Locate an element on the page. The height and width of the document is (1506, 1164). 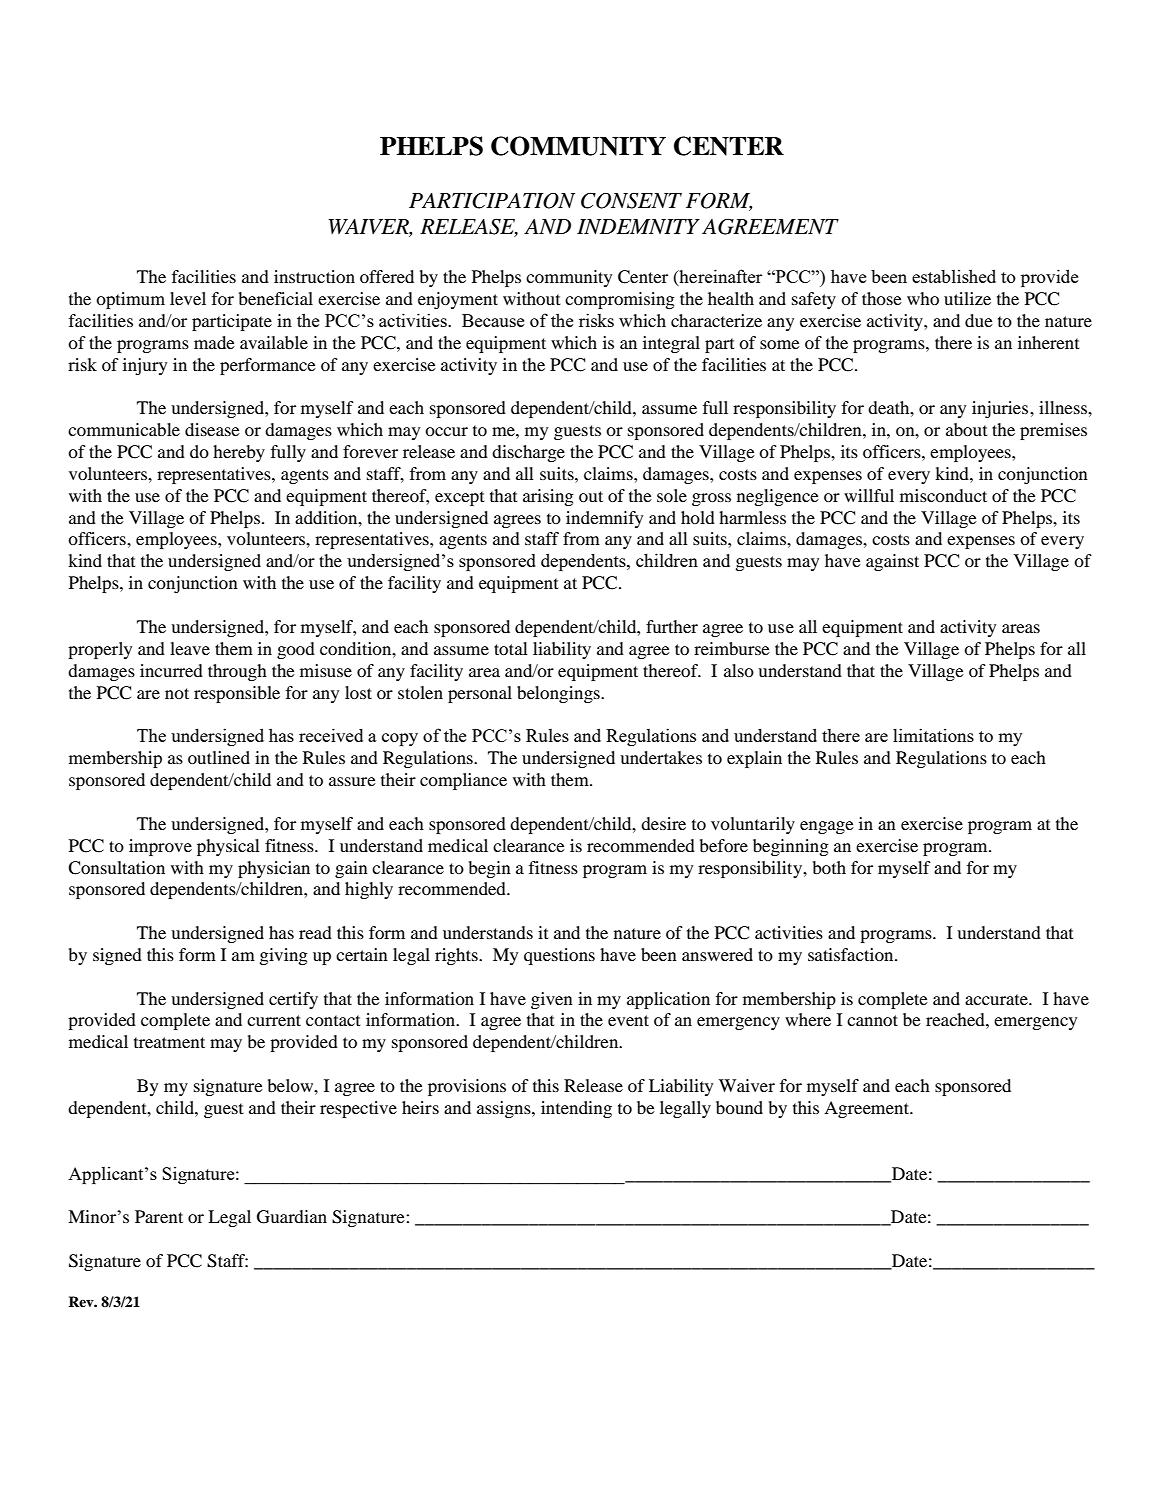
INDEMNITY is located at coordinates (638, 226).
